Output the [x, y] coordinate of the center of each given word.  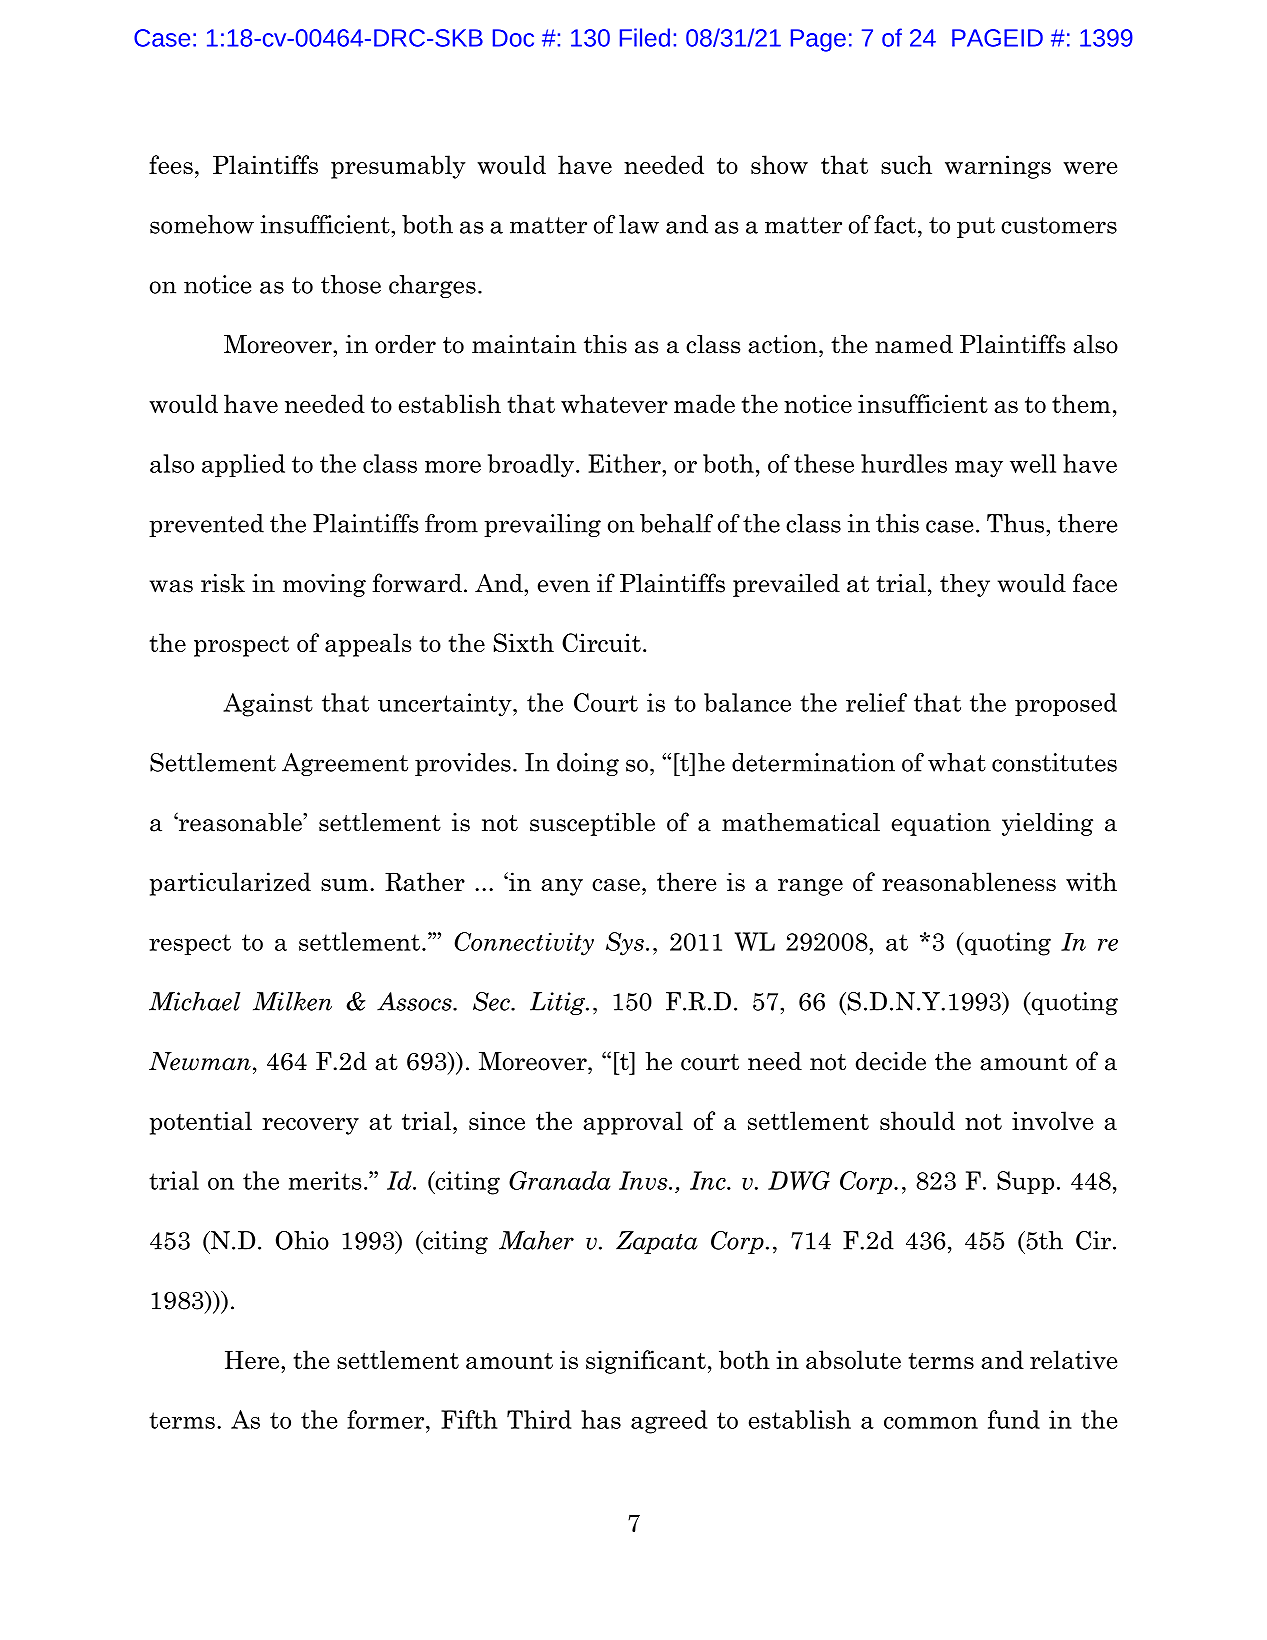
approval [633, 1123]
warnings [998, 167]
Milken [292, 1001]
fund [1014, 1419]
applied [243, 465]
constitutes [1054, 762]
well [1033, 463]
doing [588, 764]
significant [646, 1362]
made [704, 403]
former [387, 1419]
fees [171, 164]
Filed [645, 37]
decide [891, 1061]
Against [268, 705]
